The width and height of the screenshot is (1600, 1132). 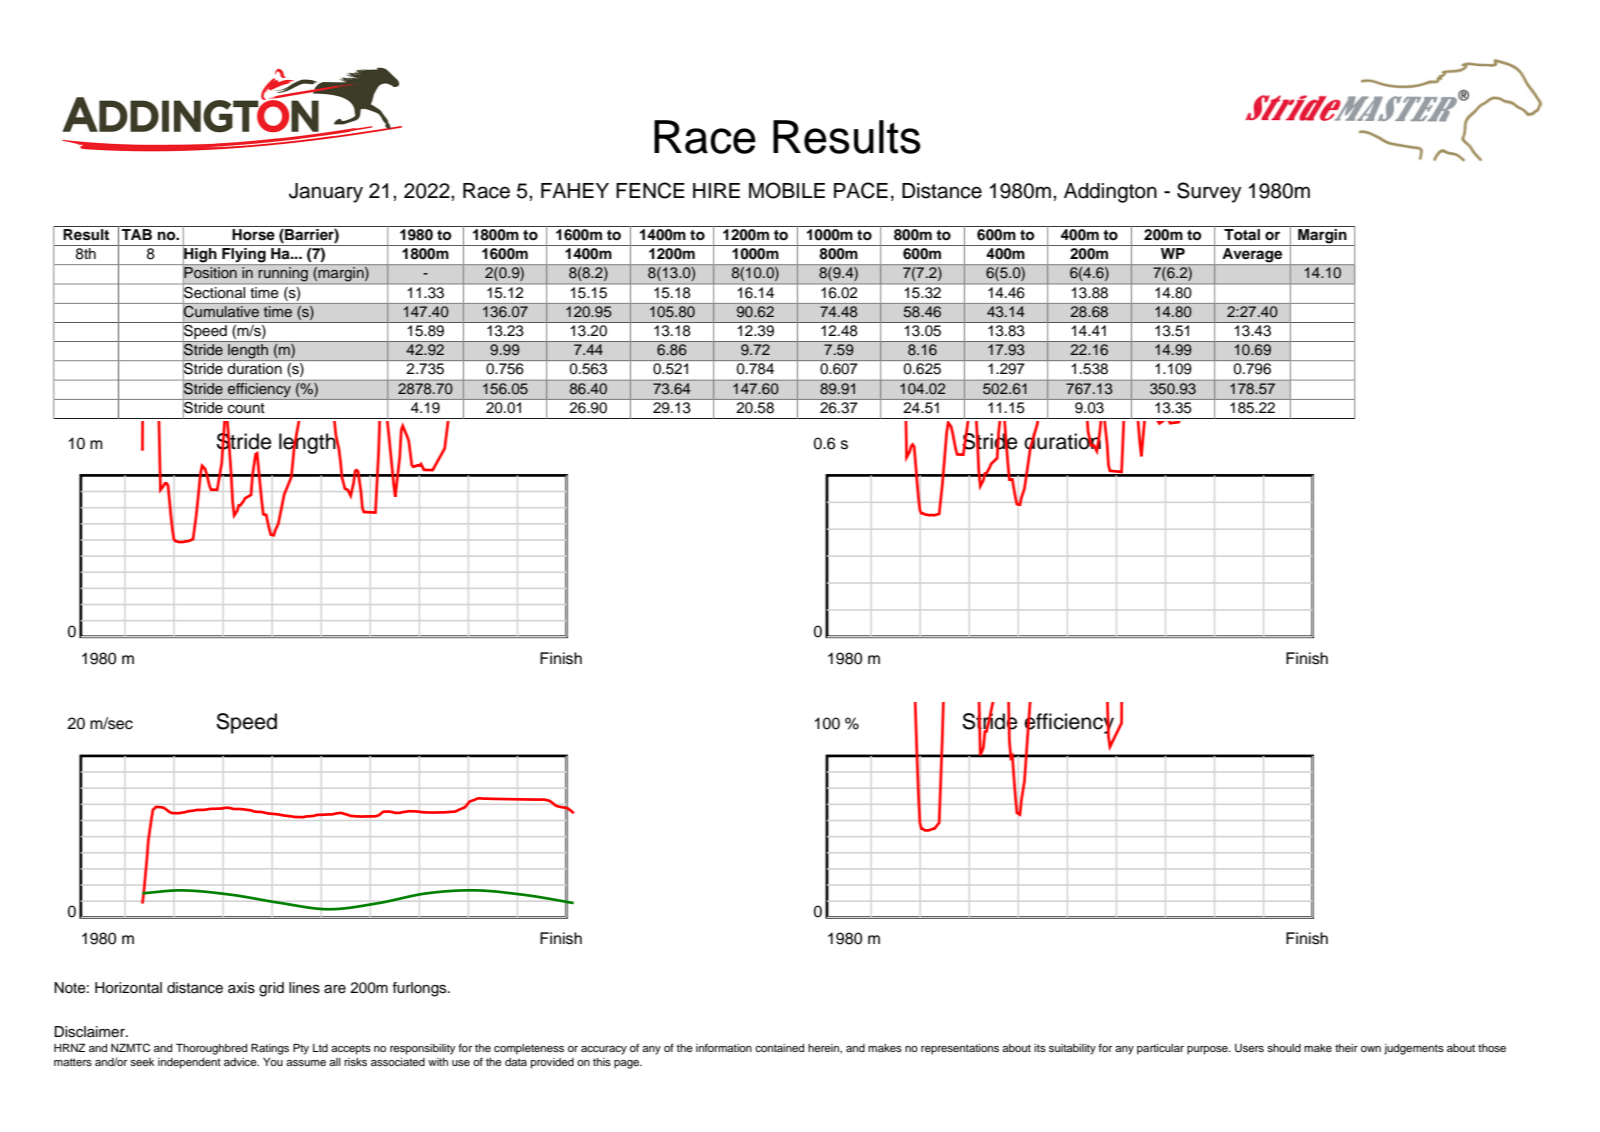 What do you see at coordinates (1242, 233) in the screenshot?
I see `Total` at bounding box center [1242, 233].
